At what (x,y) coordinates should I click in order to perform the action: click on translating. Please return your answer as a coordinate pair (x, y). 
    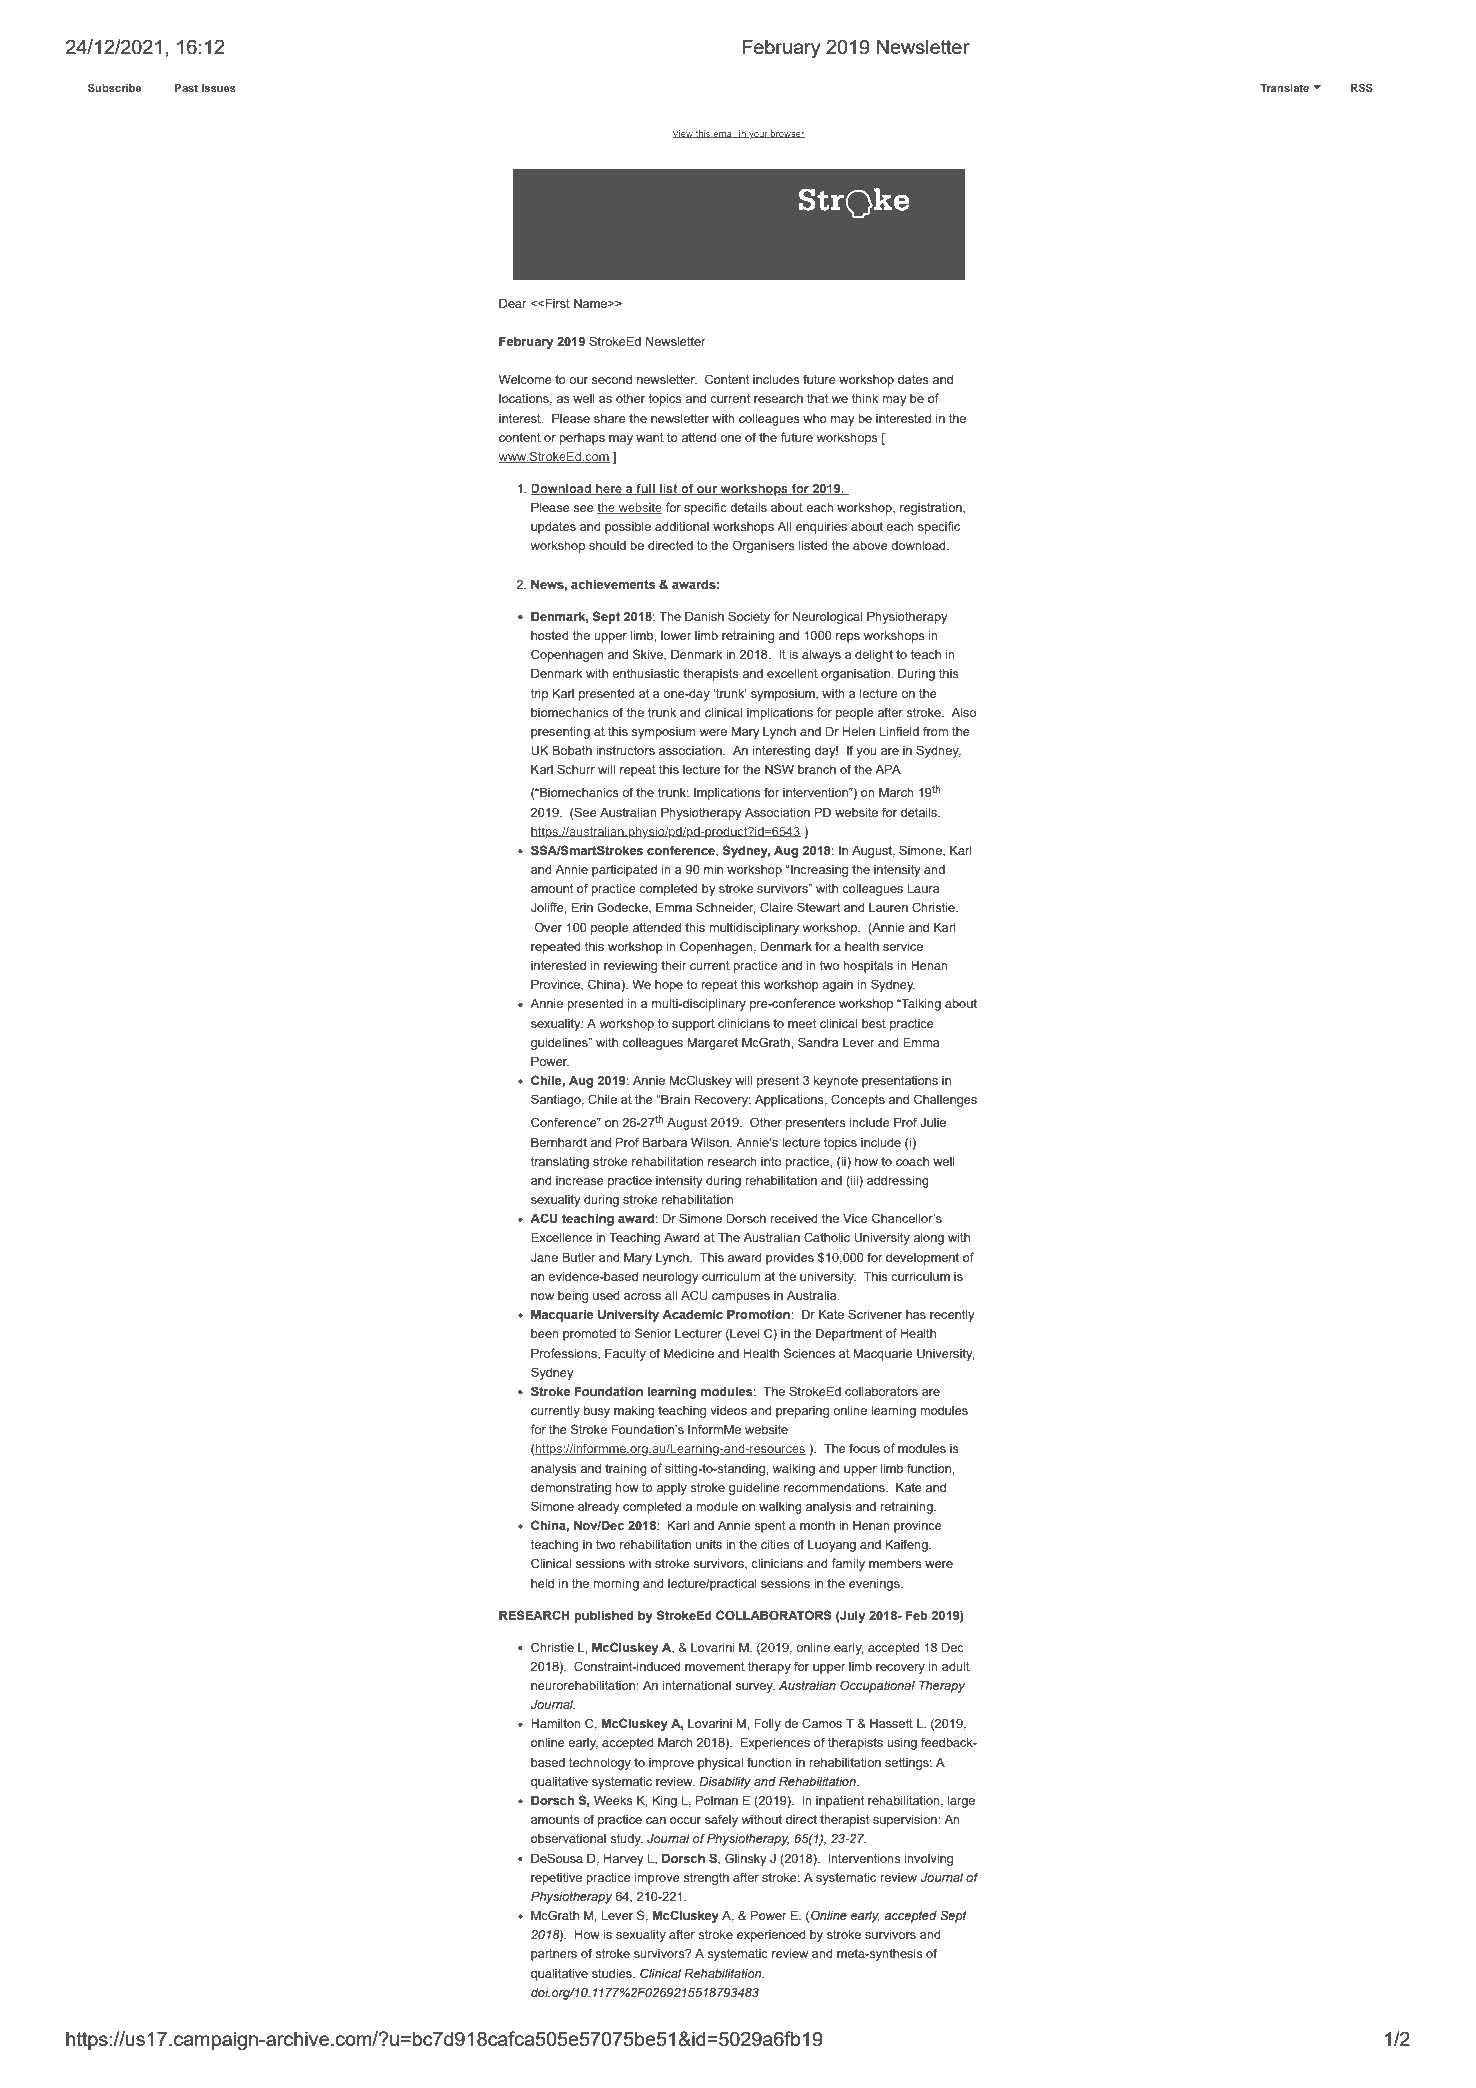
    Looking at the image, I should click on (560, 1163).
